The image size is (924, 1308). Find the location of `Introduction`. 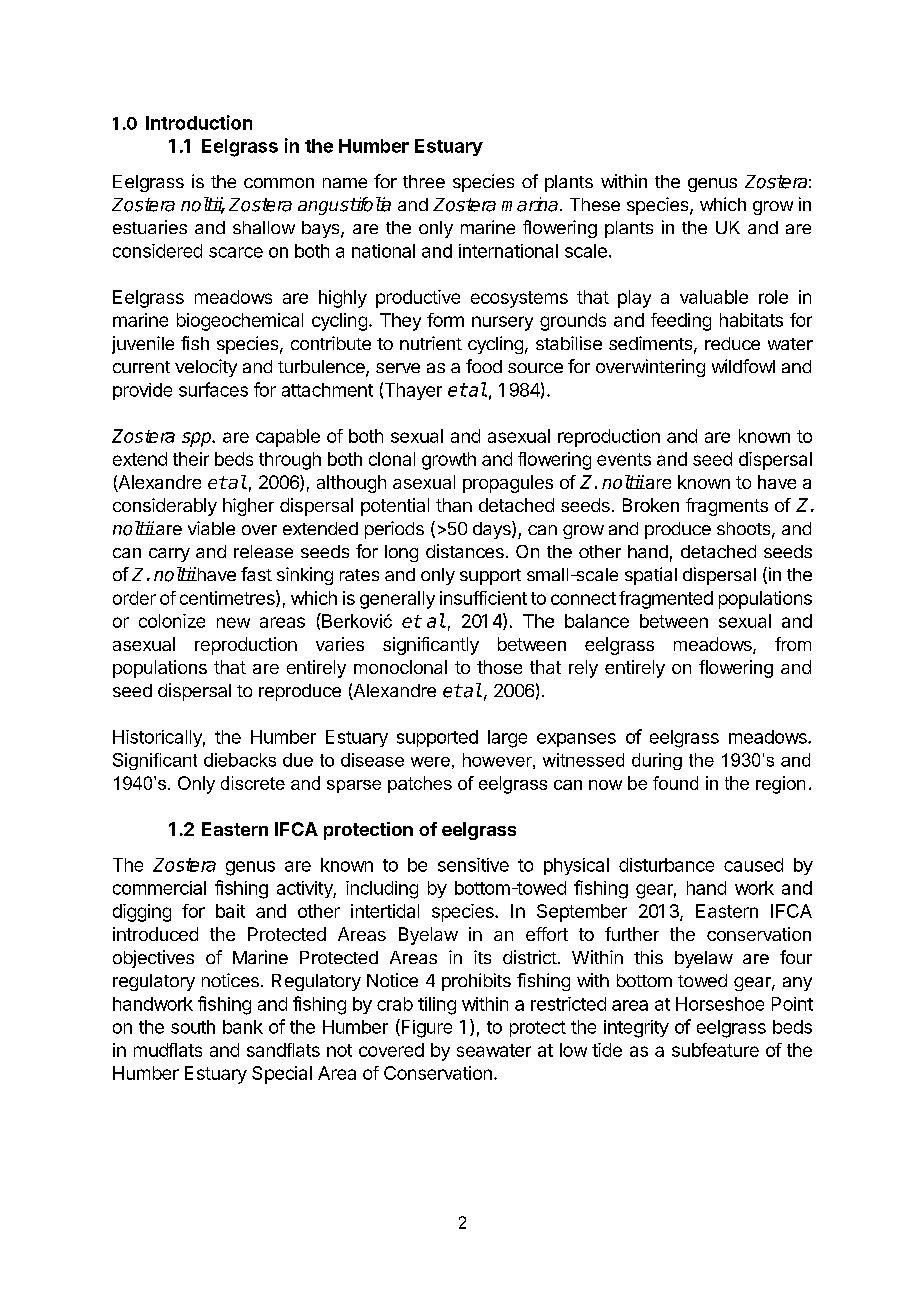

Introduction is located at coordinates (199, 122).
